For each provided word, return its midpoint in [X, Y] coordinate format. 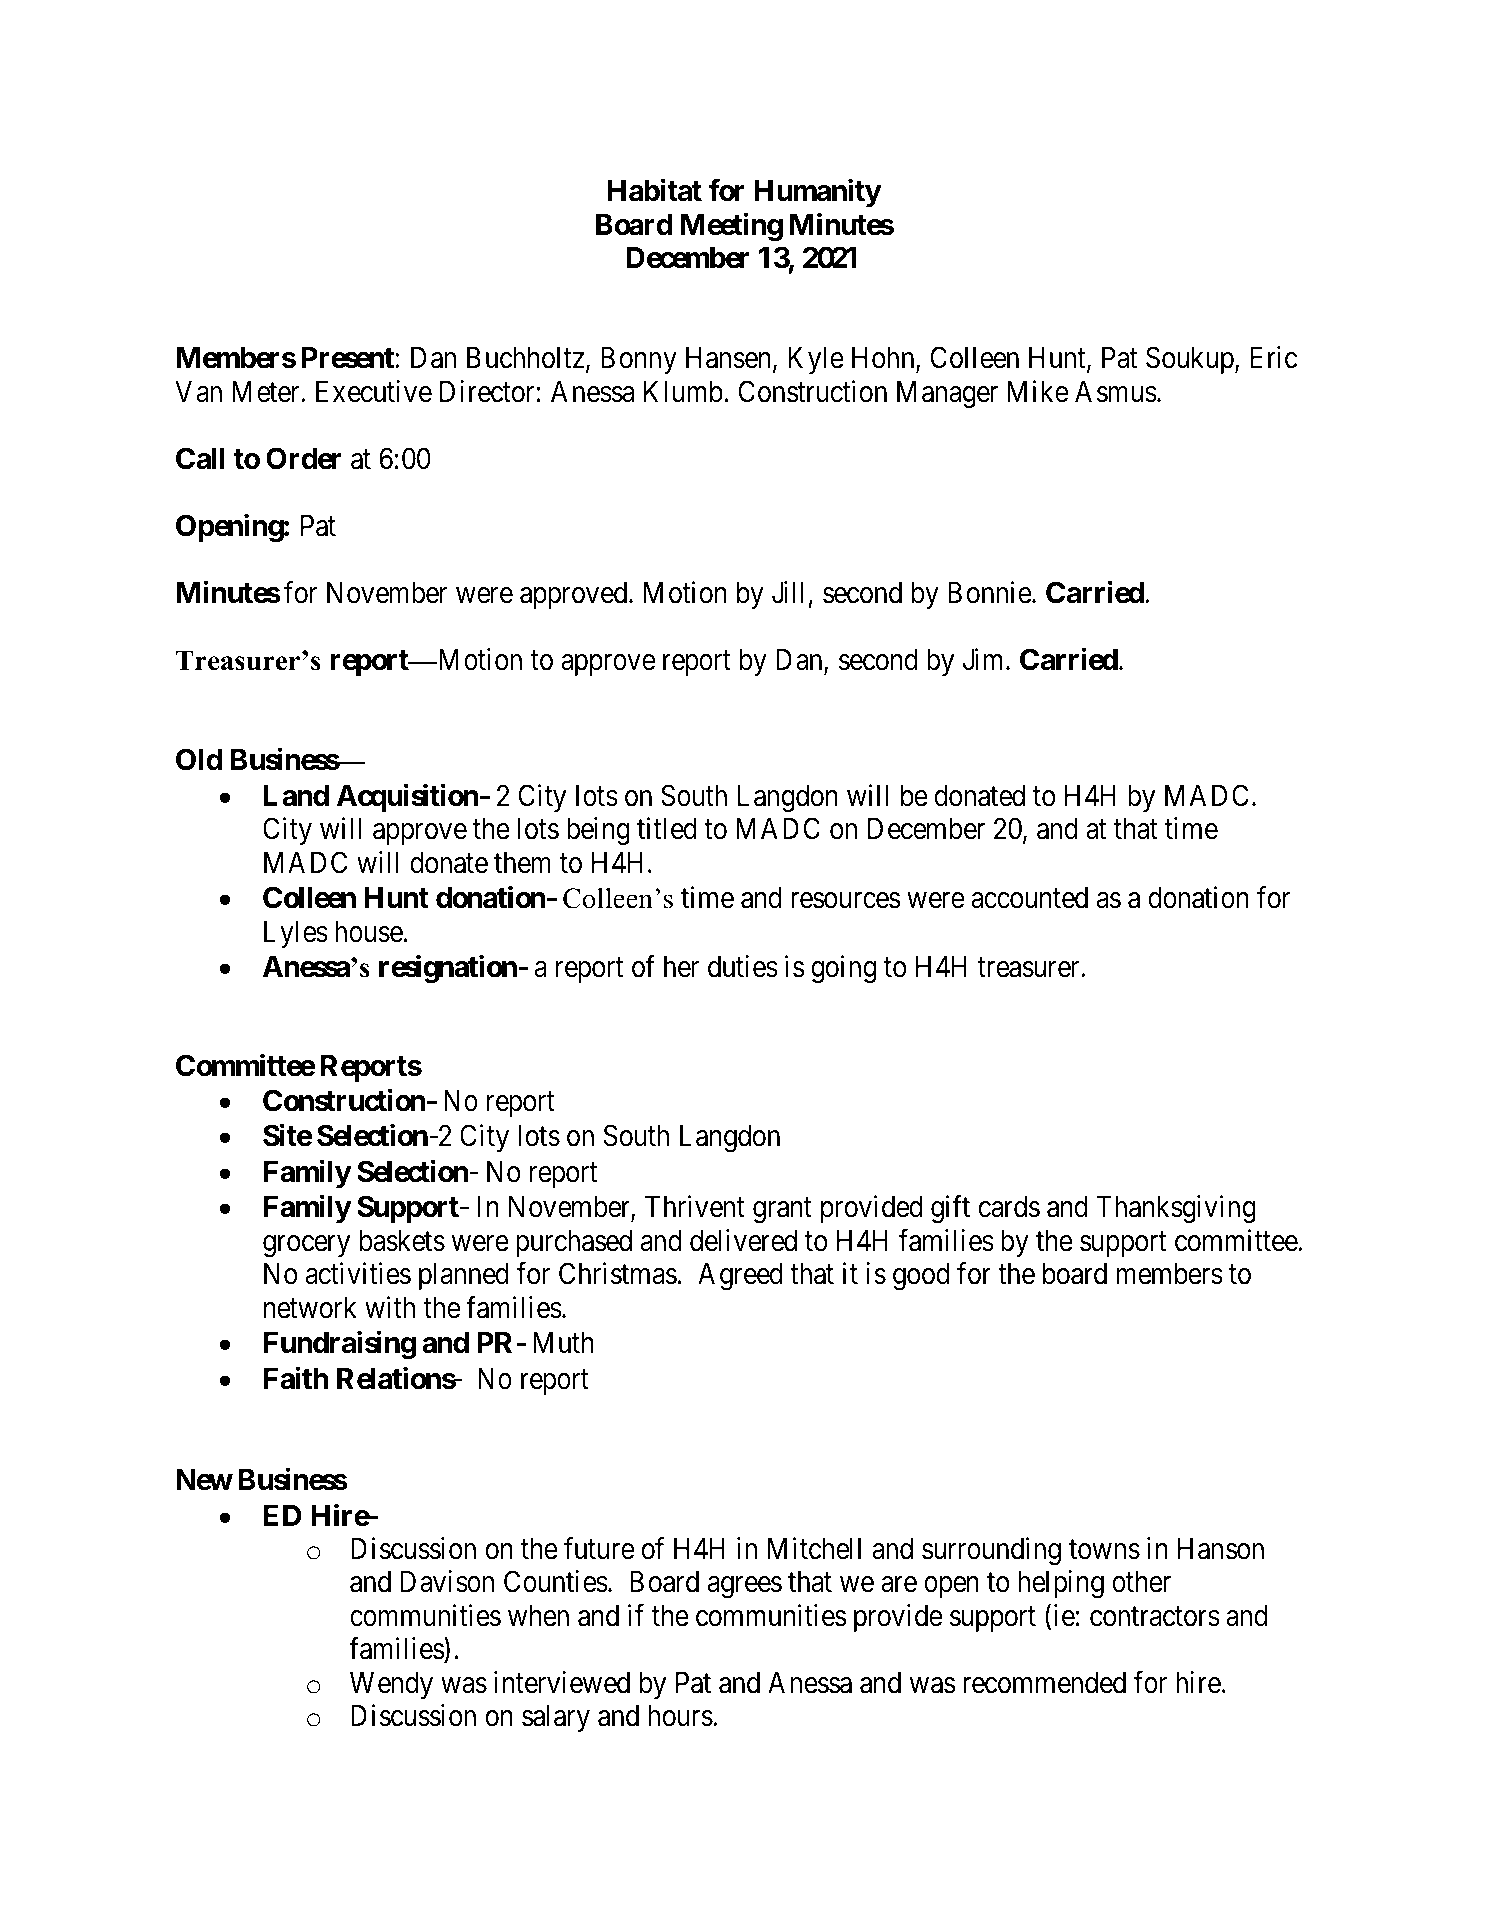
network [310, 1308]
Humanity [818, 193]
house [369, 932]
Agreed [740, 1277]
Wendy [391, 1685]
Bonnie [990, 592]
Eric [1273, 357]
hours [680, 1716]
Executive [374, 391]
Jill [788, 592]
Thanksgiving [1176, 1209]
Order [304, 458]
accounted [1029, 898]
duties [743, 966]
